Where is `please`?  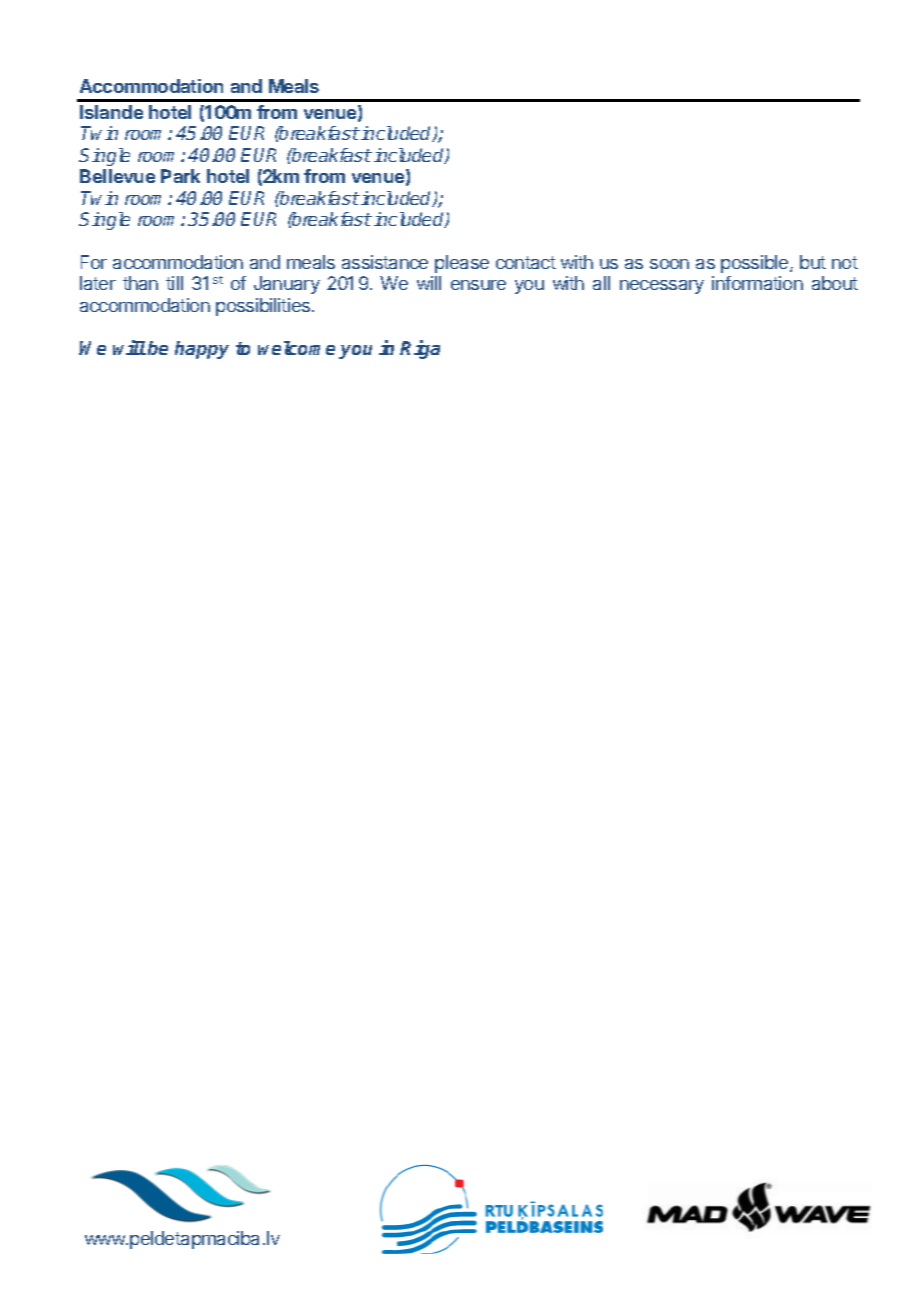
please is located at coordinates (462, 264).
